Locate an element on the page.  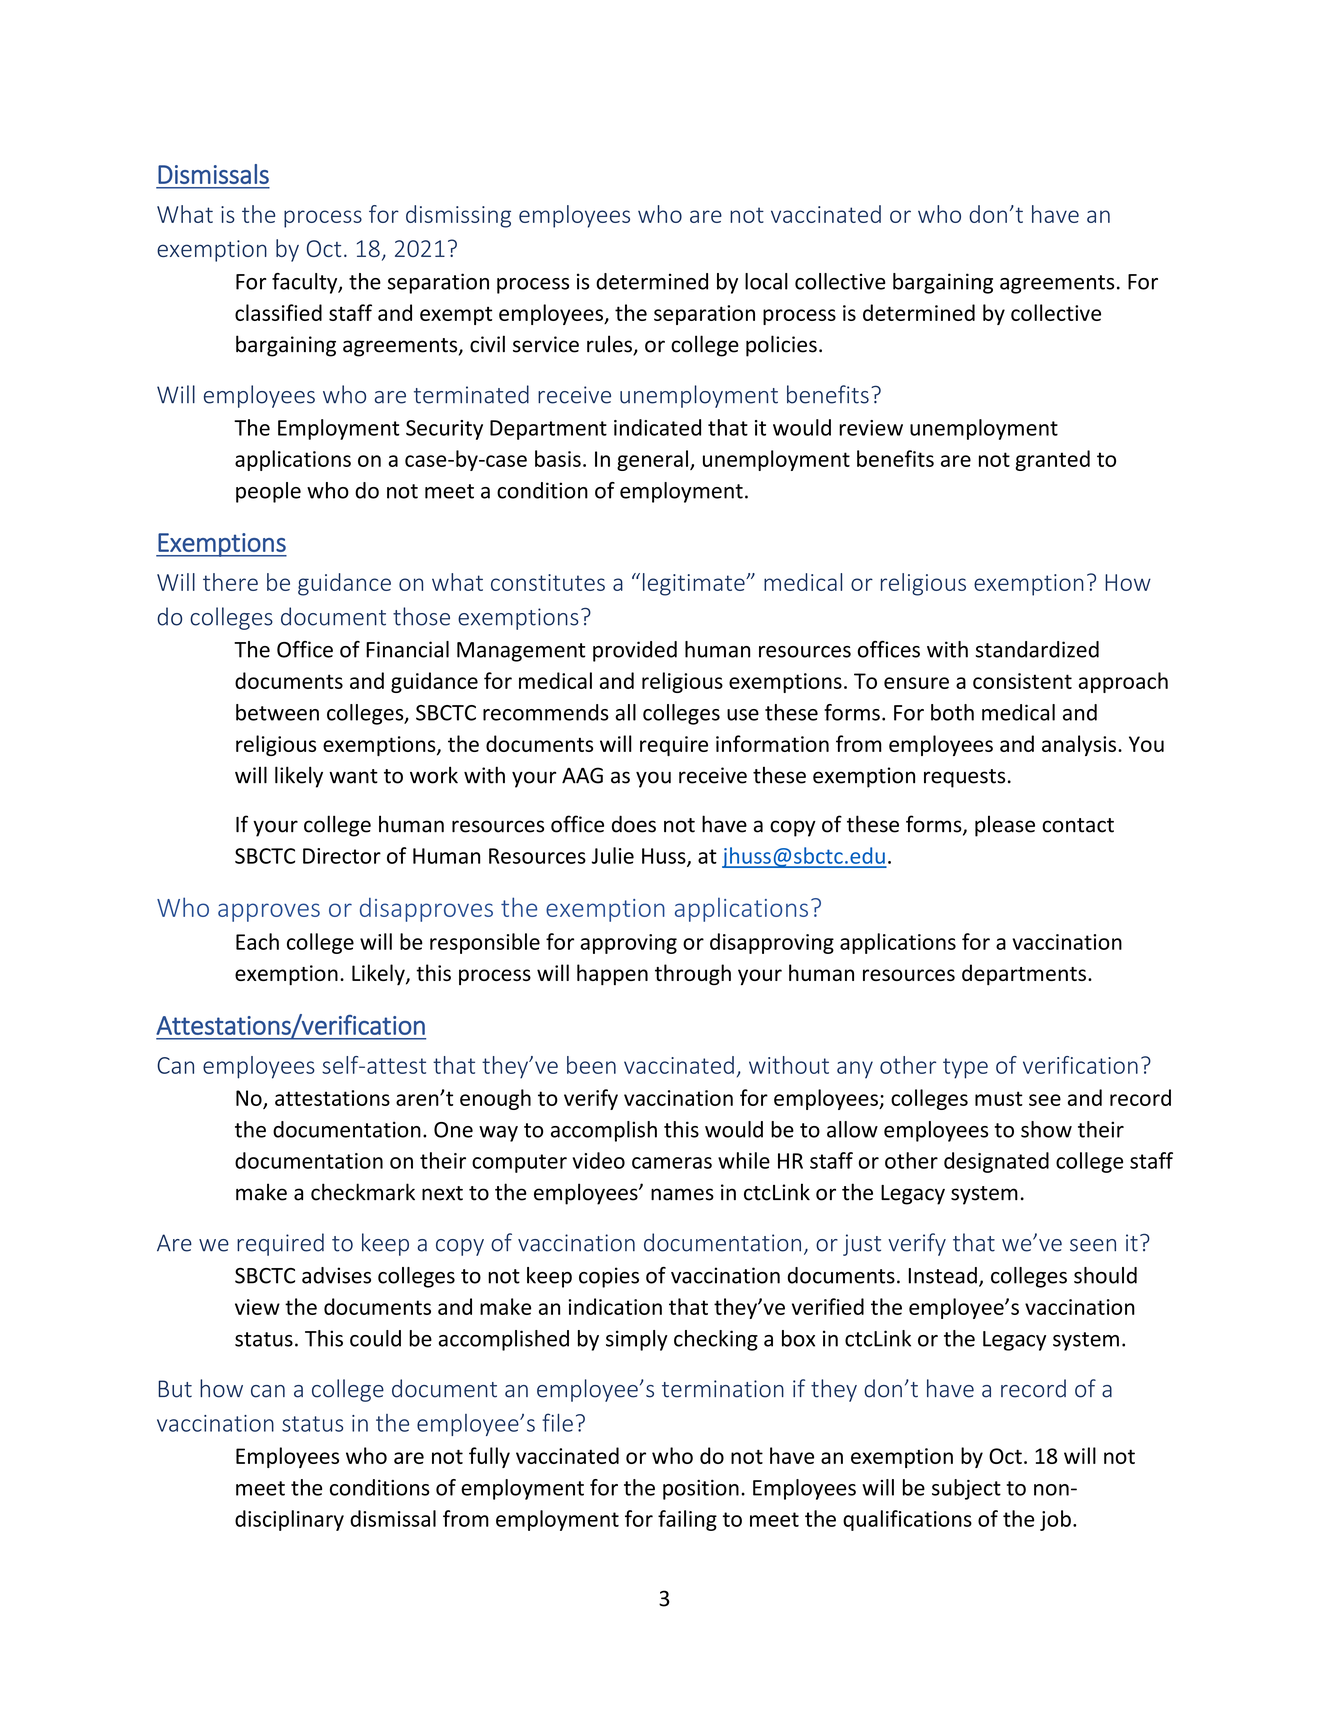
But is located at coordinates (175, 1389).
